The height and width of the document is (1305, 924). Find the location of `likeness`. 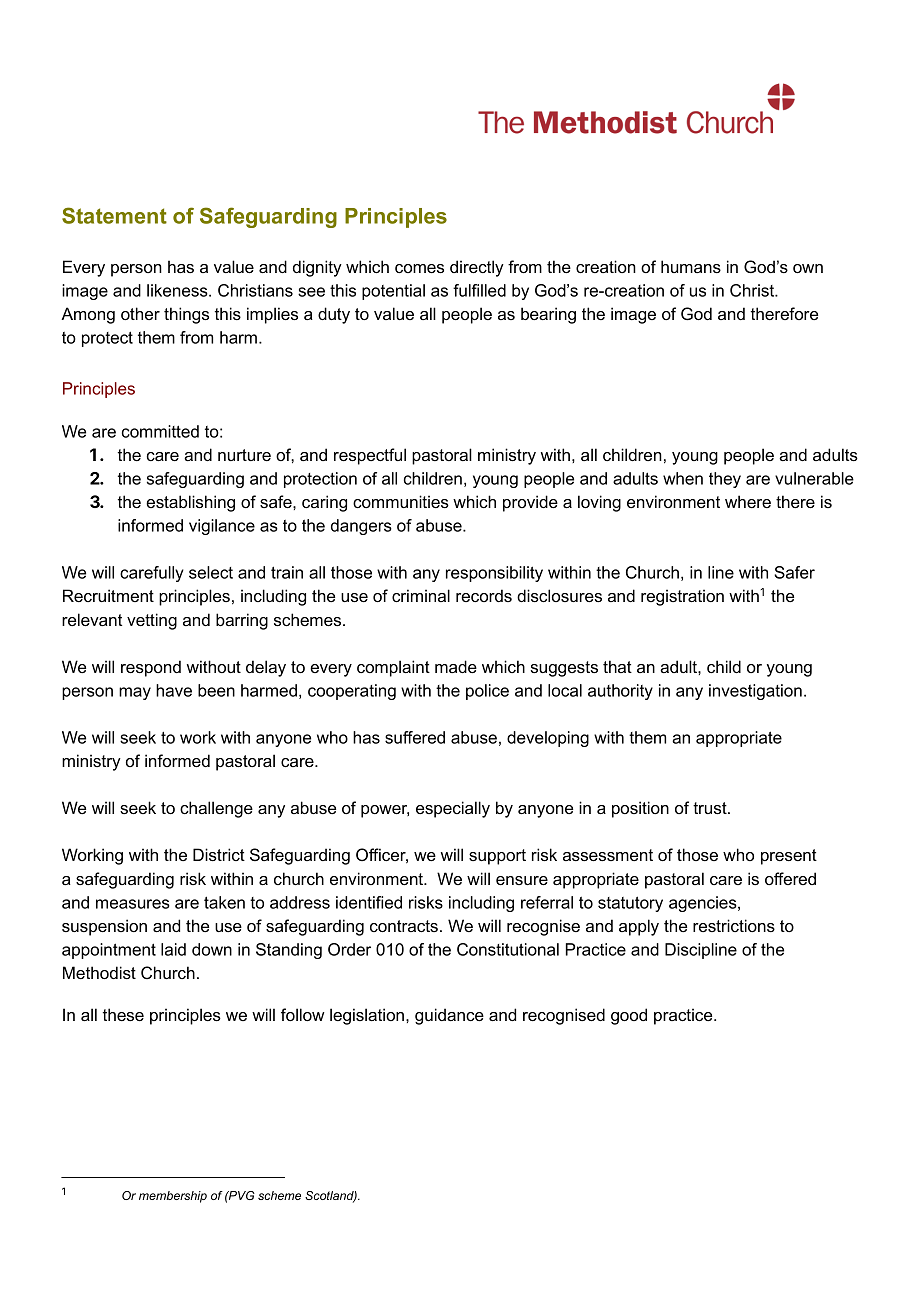

likeness is located at coordinates (178, 290).
